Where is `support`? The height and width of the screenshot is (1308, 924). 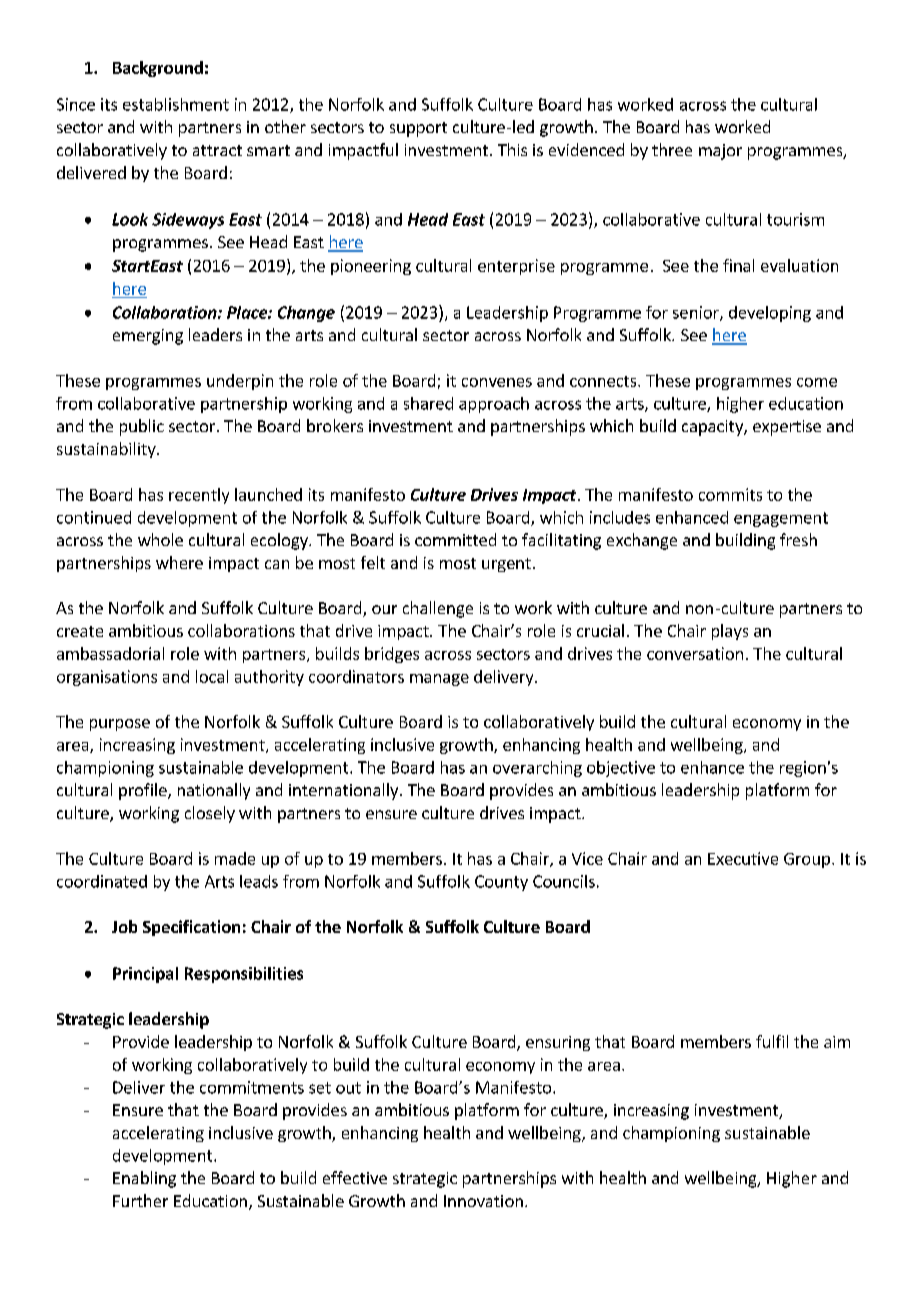
support is located at coordinates (418, 129).
